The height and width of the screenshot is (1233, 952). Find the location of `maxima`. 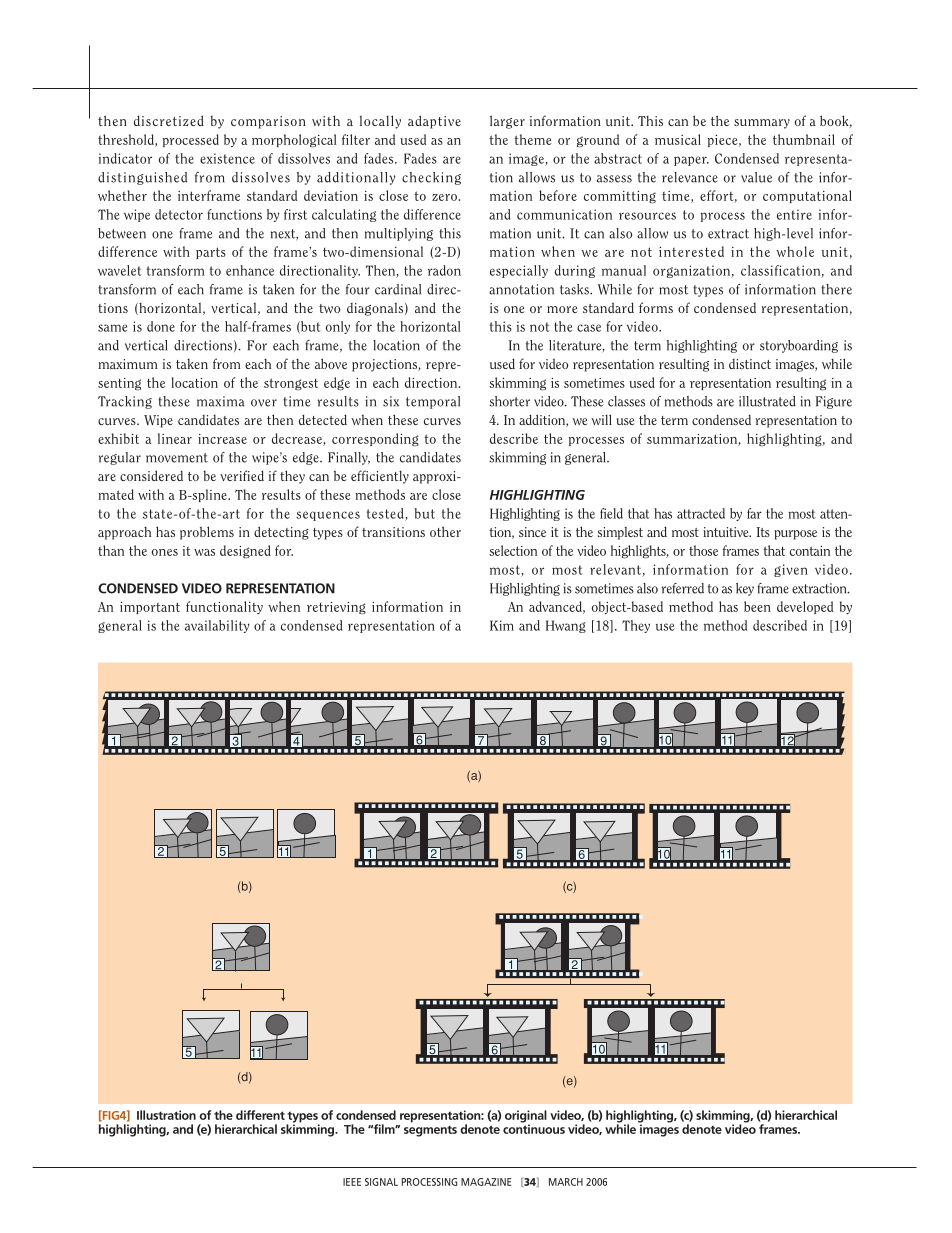

maxima is located at coordinates (221, 401).
